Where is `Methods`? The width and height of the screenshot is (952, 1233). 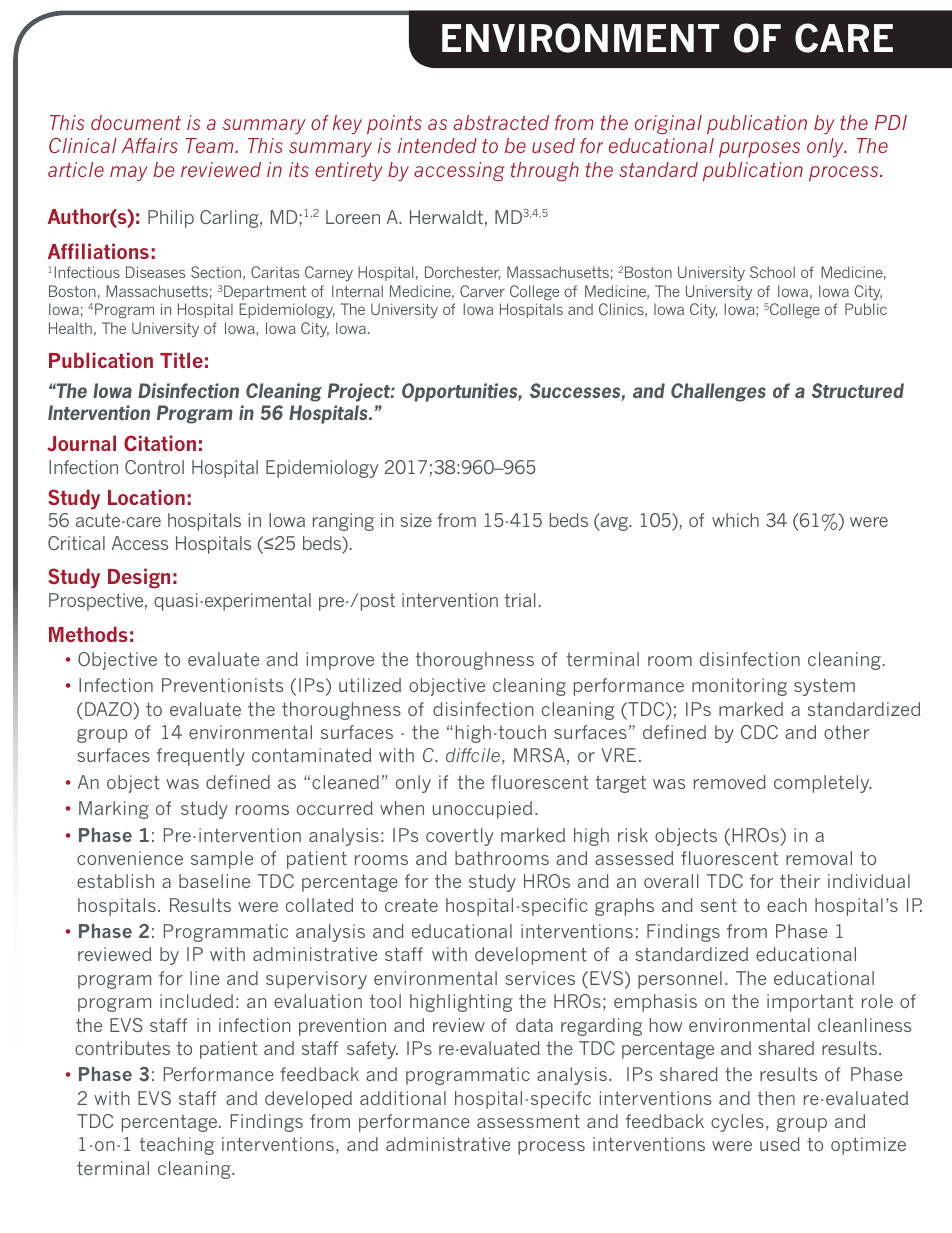 Methods is located at coordinates (88, 634).
